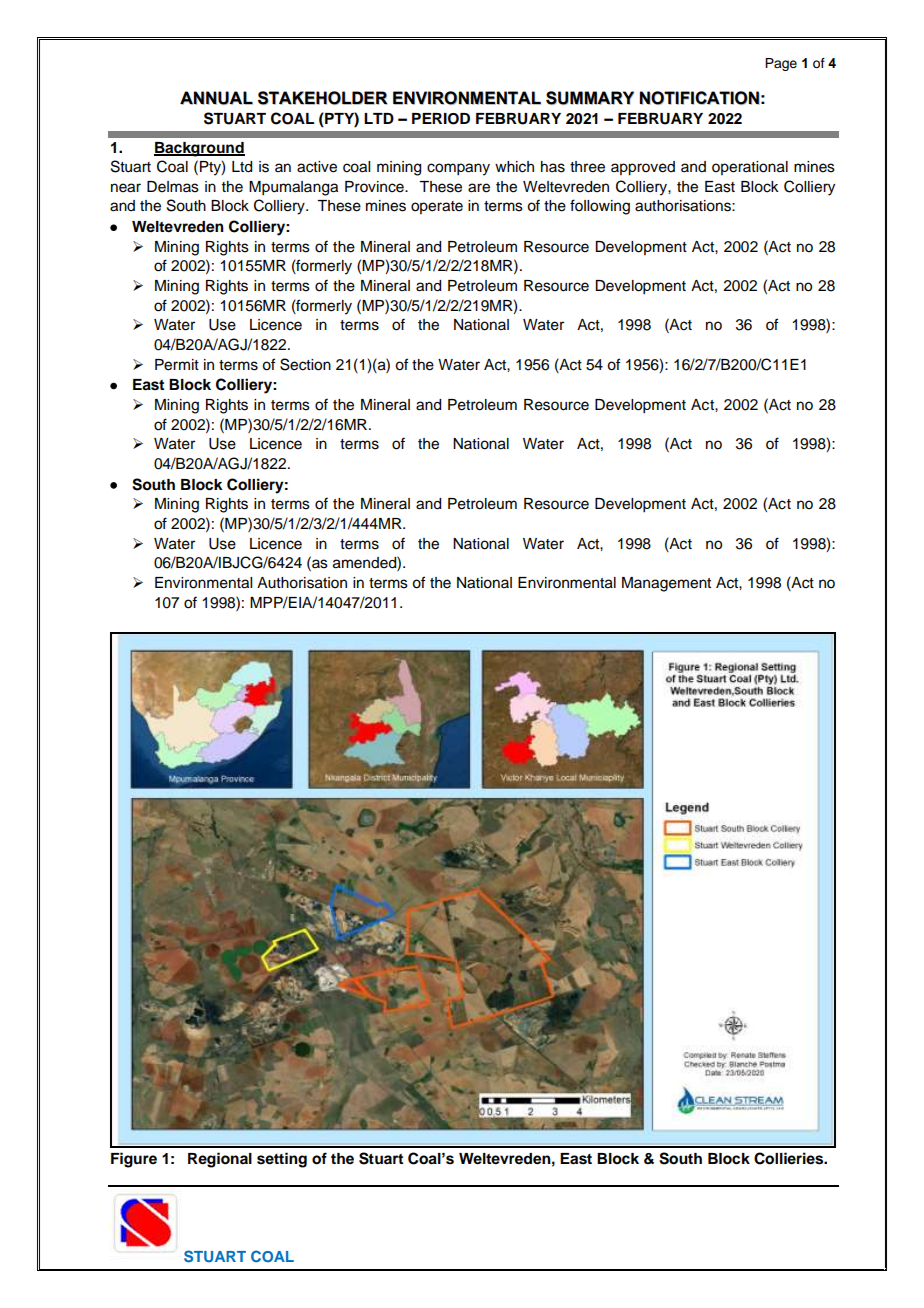 The height and width of the screenshot is (1308, 924). I want to click on Figure, so click(134, 1160).
